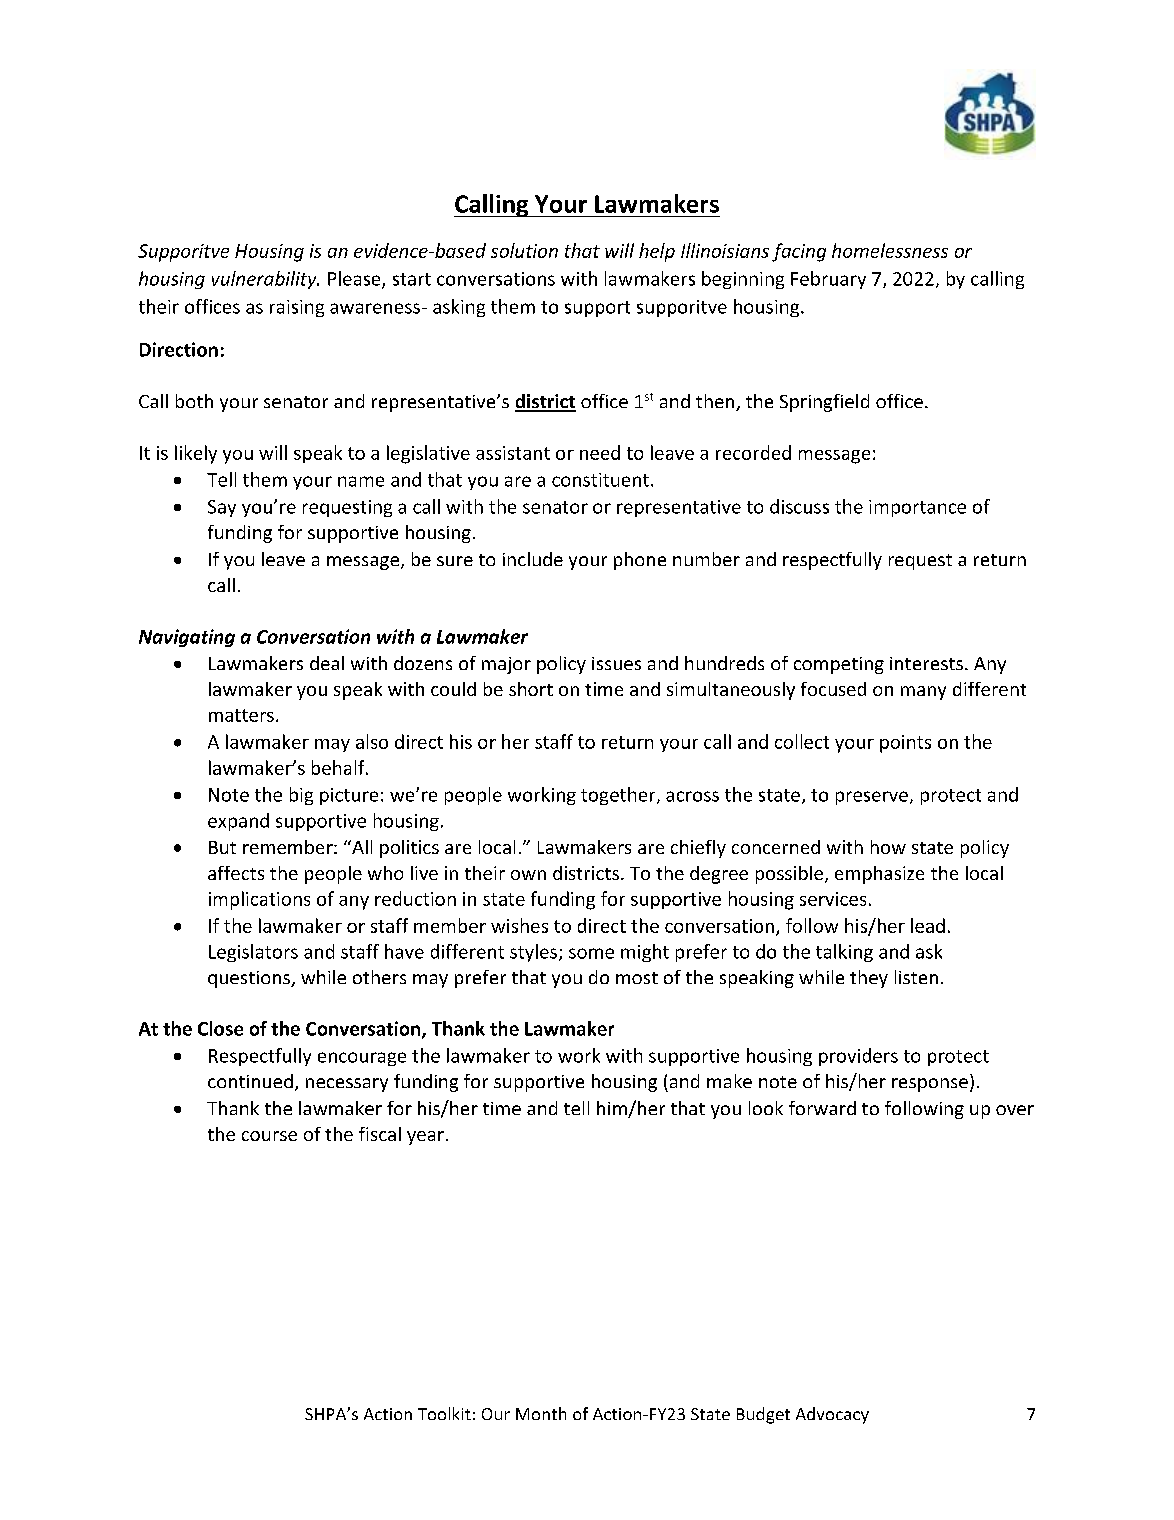  I want to click on Toolkit, so click(444, 1413).
